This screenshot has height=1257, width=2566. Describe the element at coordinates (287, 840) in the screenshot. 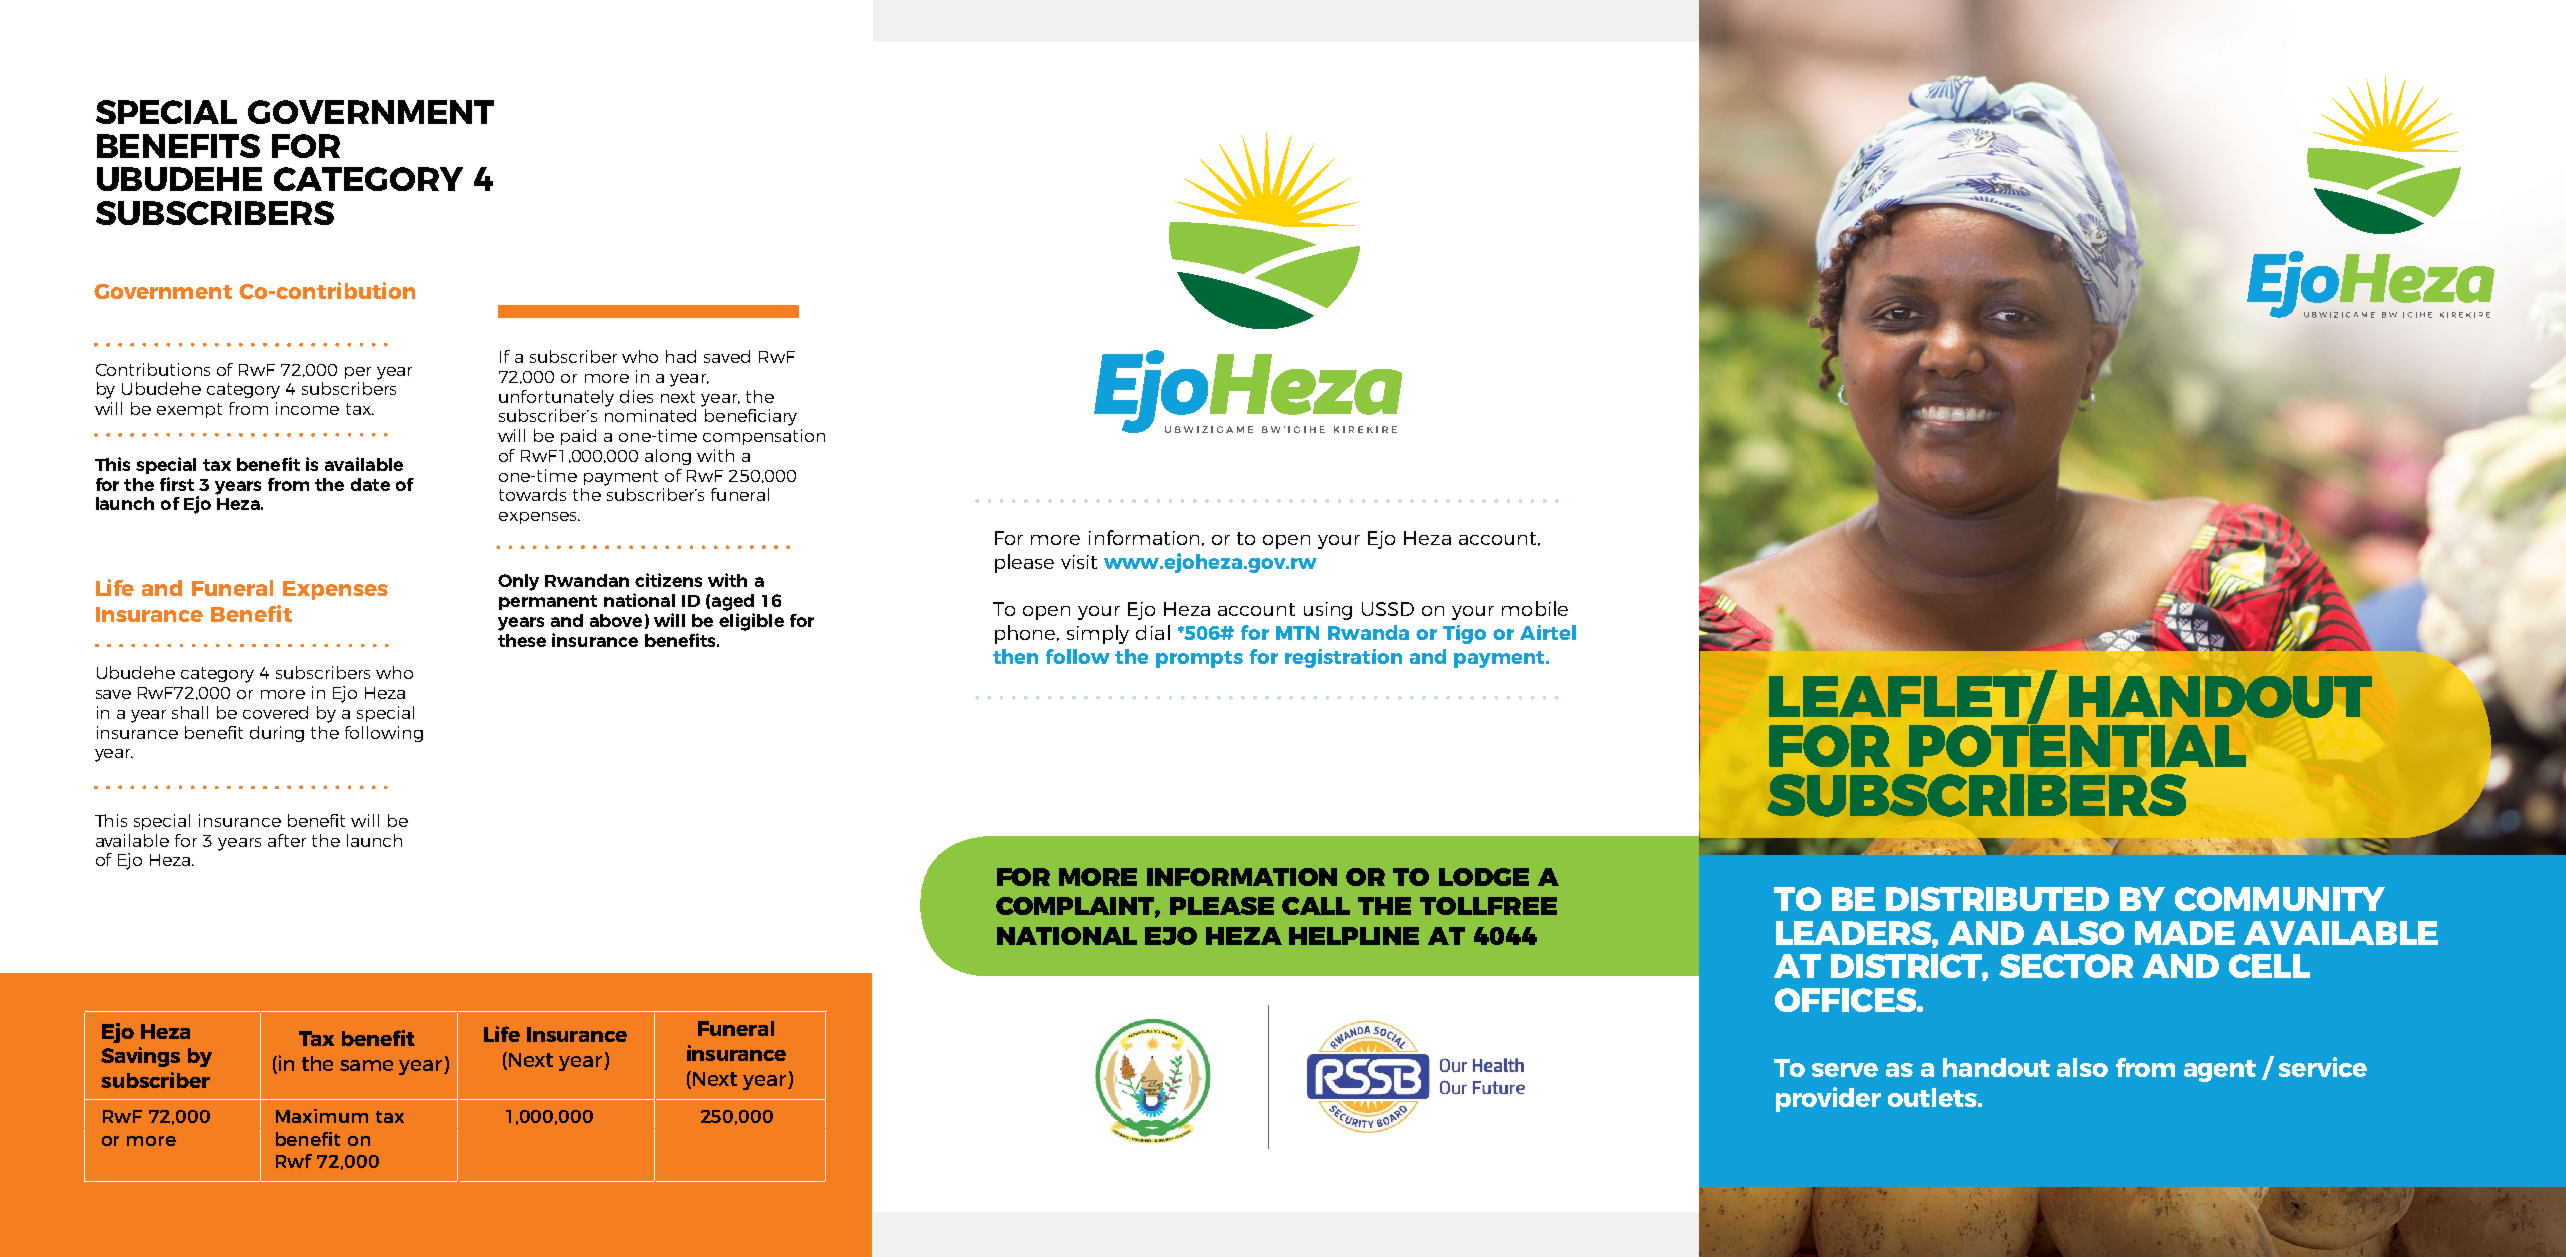

I see `after` at that location.
